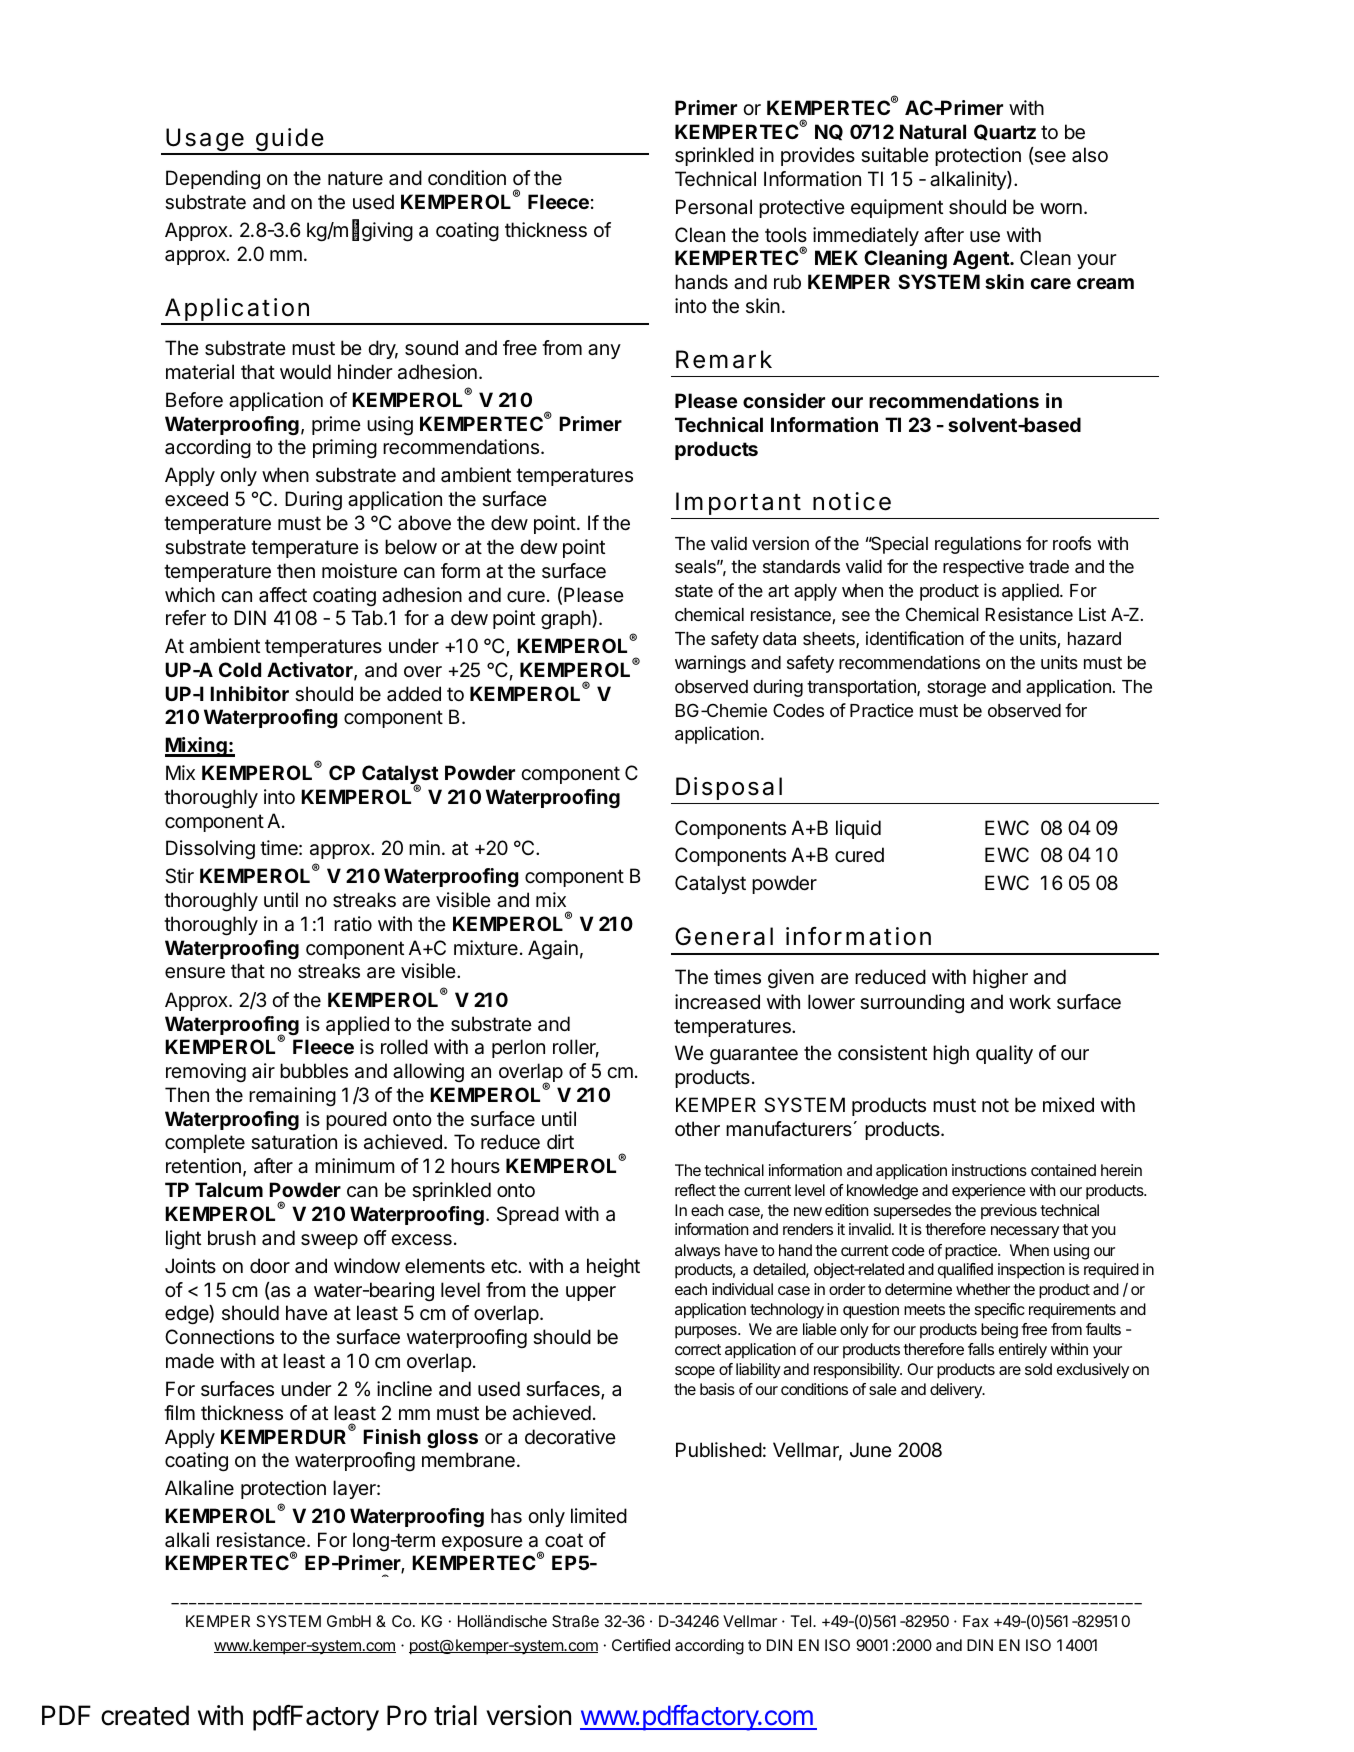 This document has width=1354, height=1752. Describe the element at coordinates (263, 1070) in the document. I see `air` at that location.
